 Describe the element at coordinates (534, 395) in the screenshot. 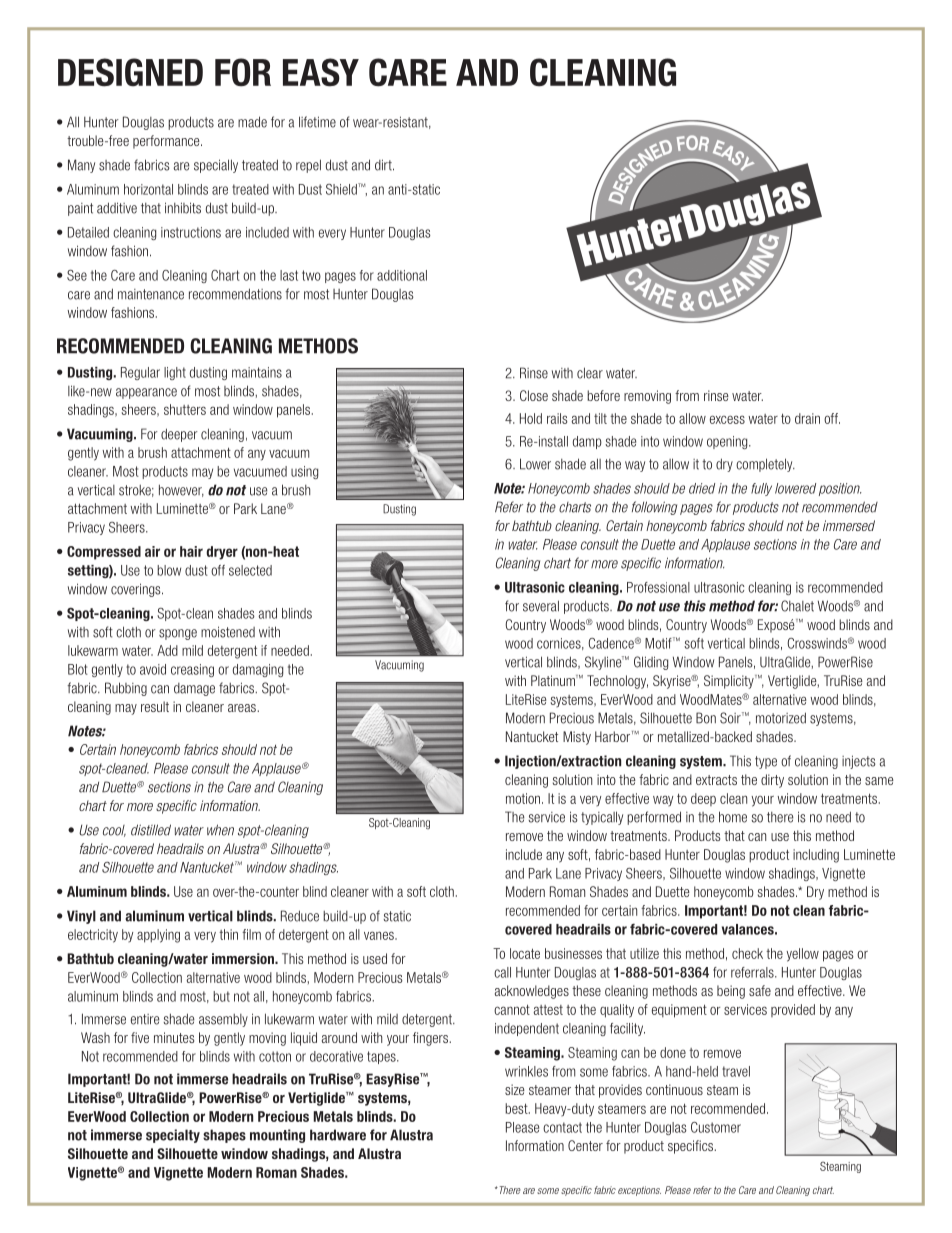

I see `Close` at that location.
